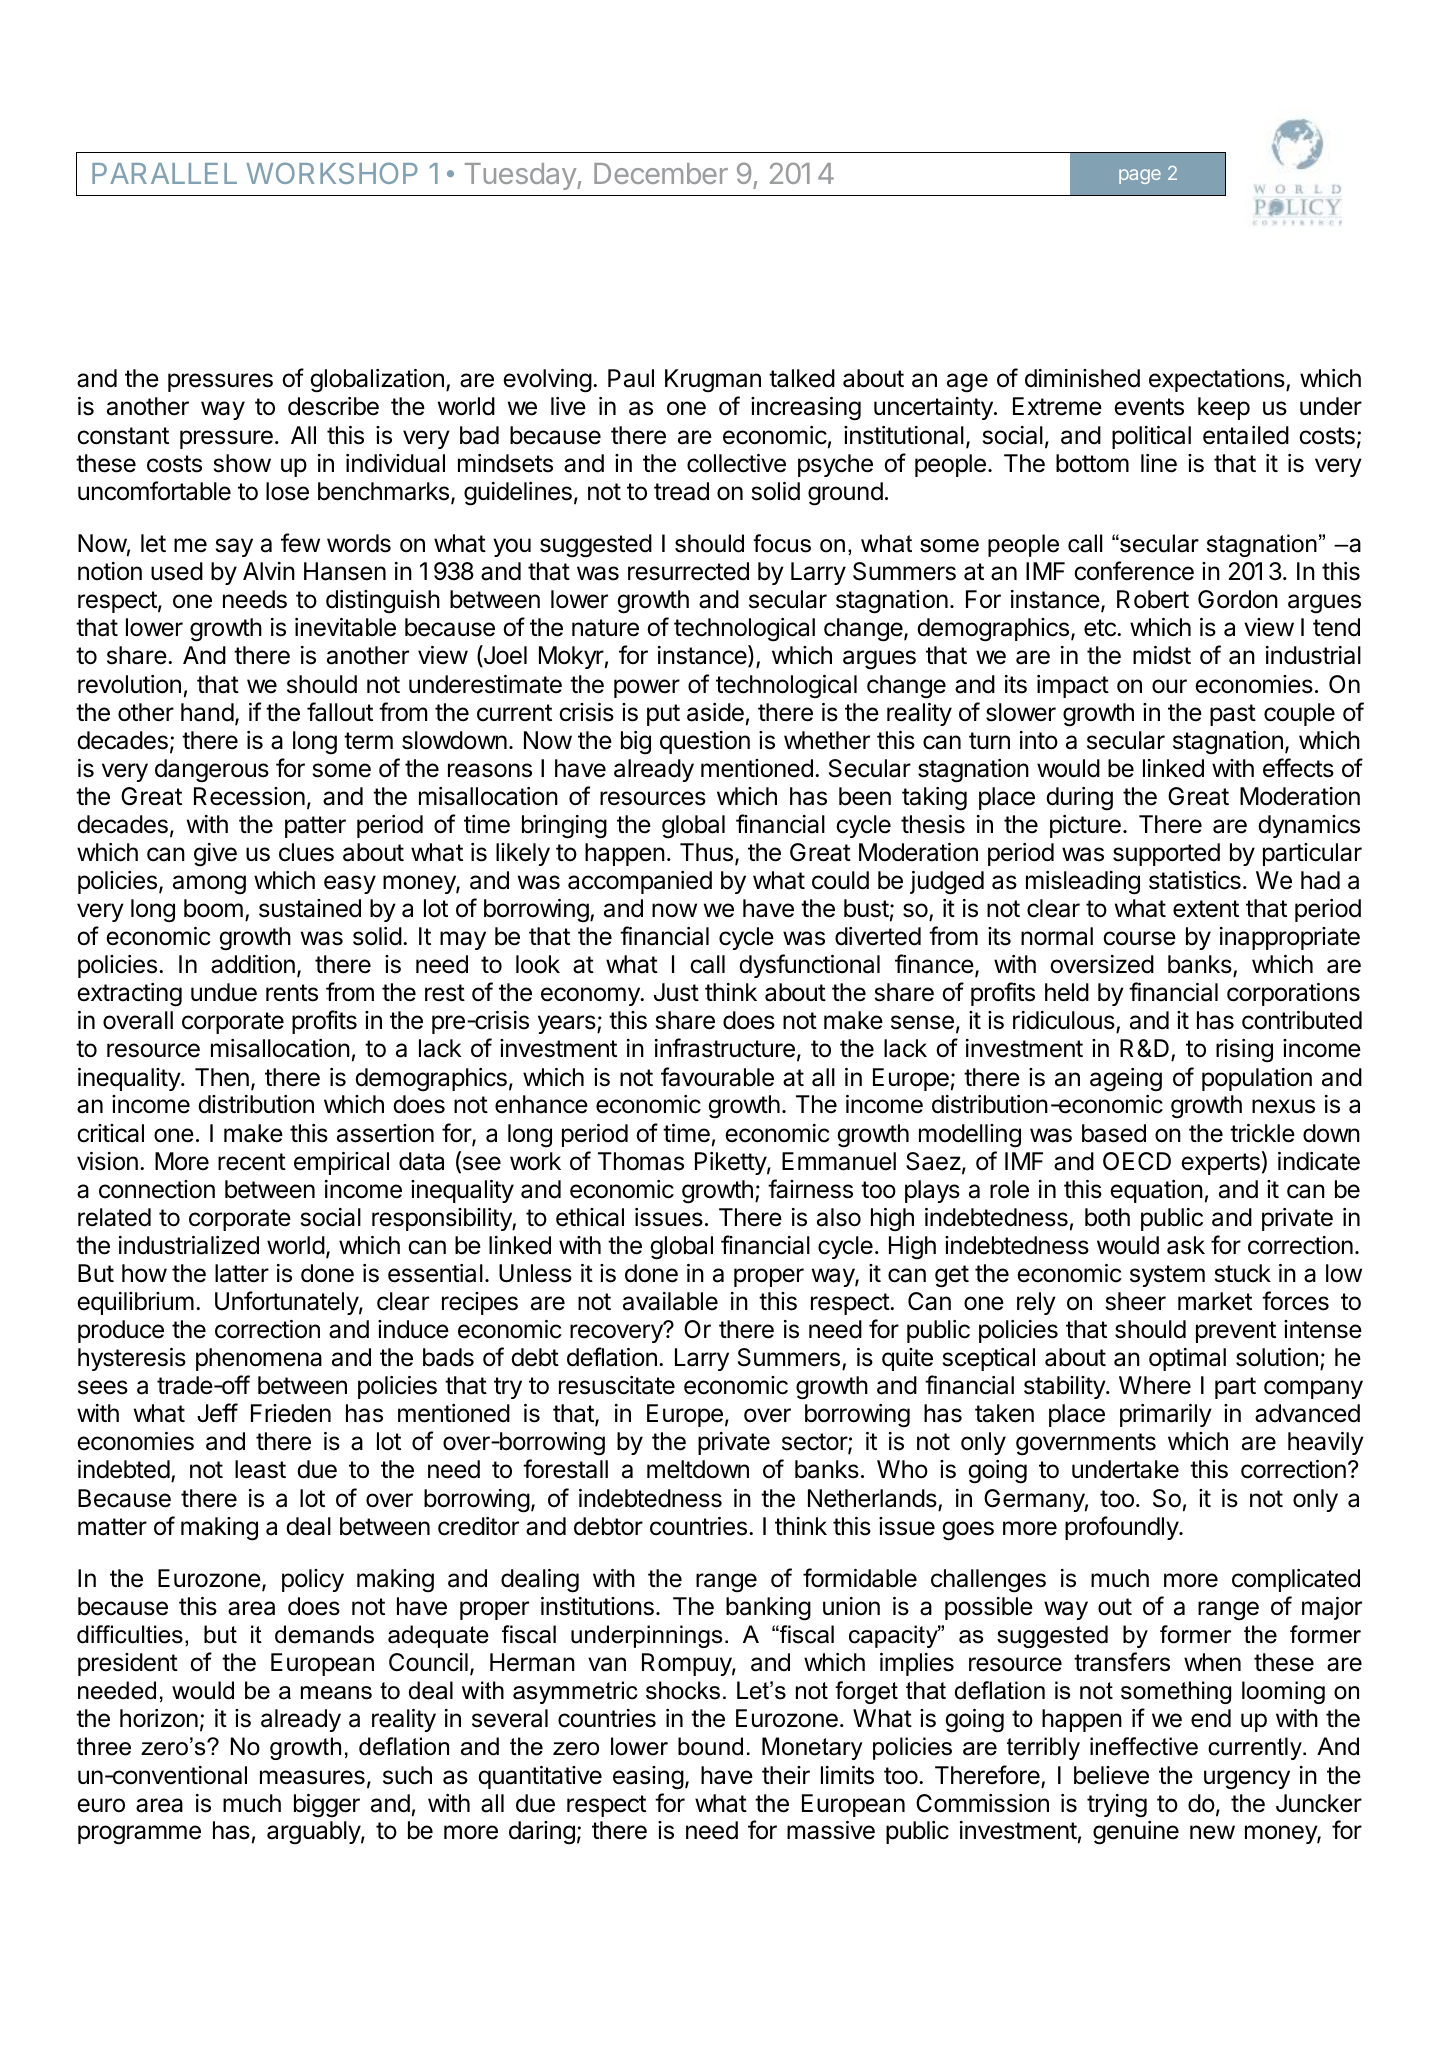  Describe the element at coordinates (164, 173) in the screenshot. I see `PARALLEL` at that location.
